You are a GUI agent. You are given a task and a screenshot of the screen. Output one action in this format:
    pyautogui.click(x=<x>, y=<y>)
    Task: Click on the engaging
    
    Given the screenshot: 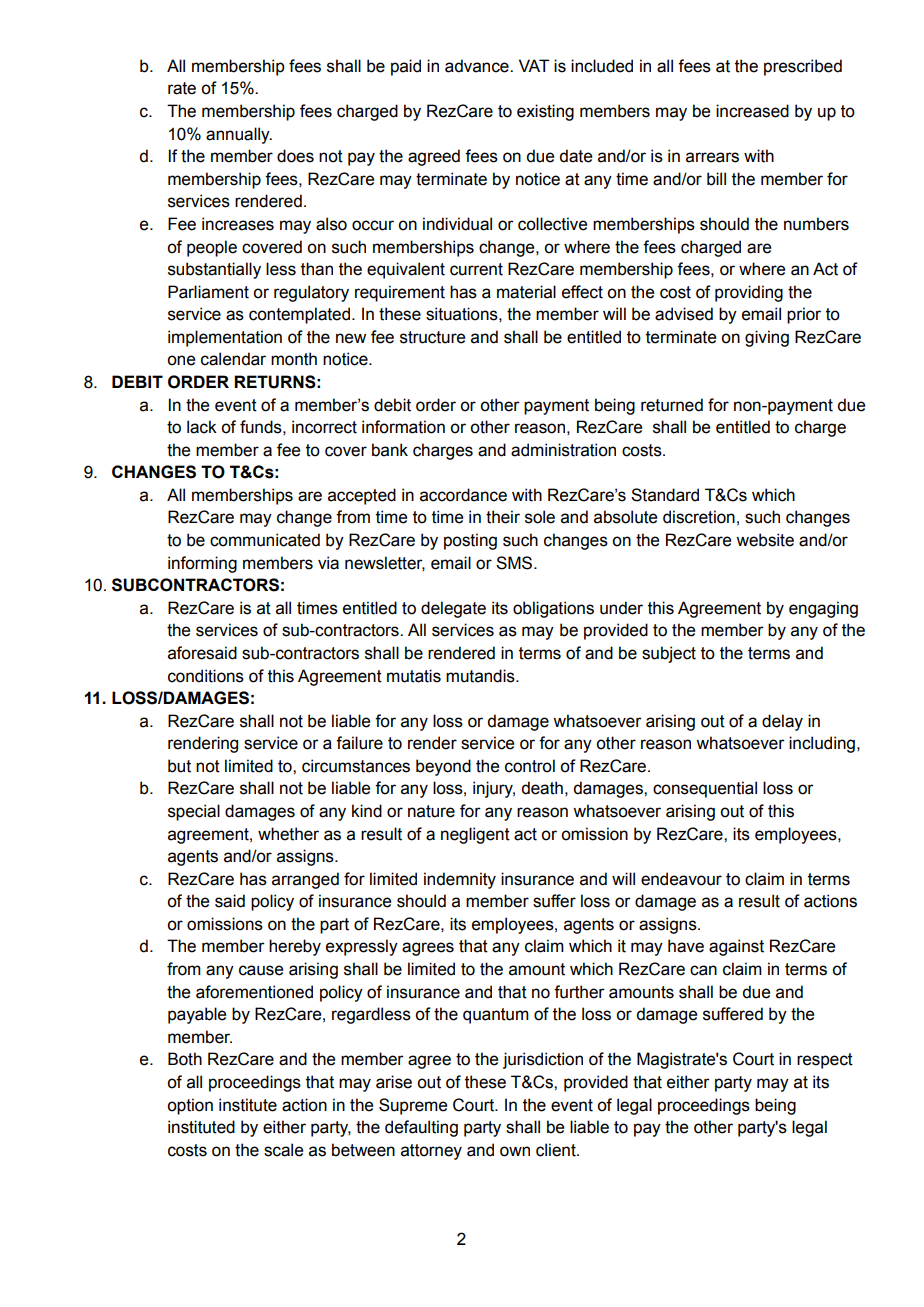 What is the action you would take?
    pyautogui.click(x=823, y=609)
